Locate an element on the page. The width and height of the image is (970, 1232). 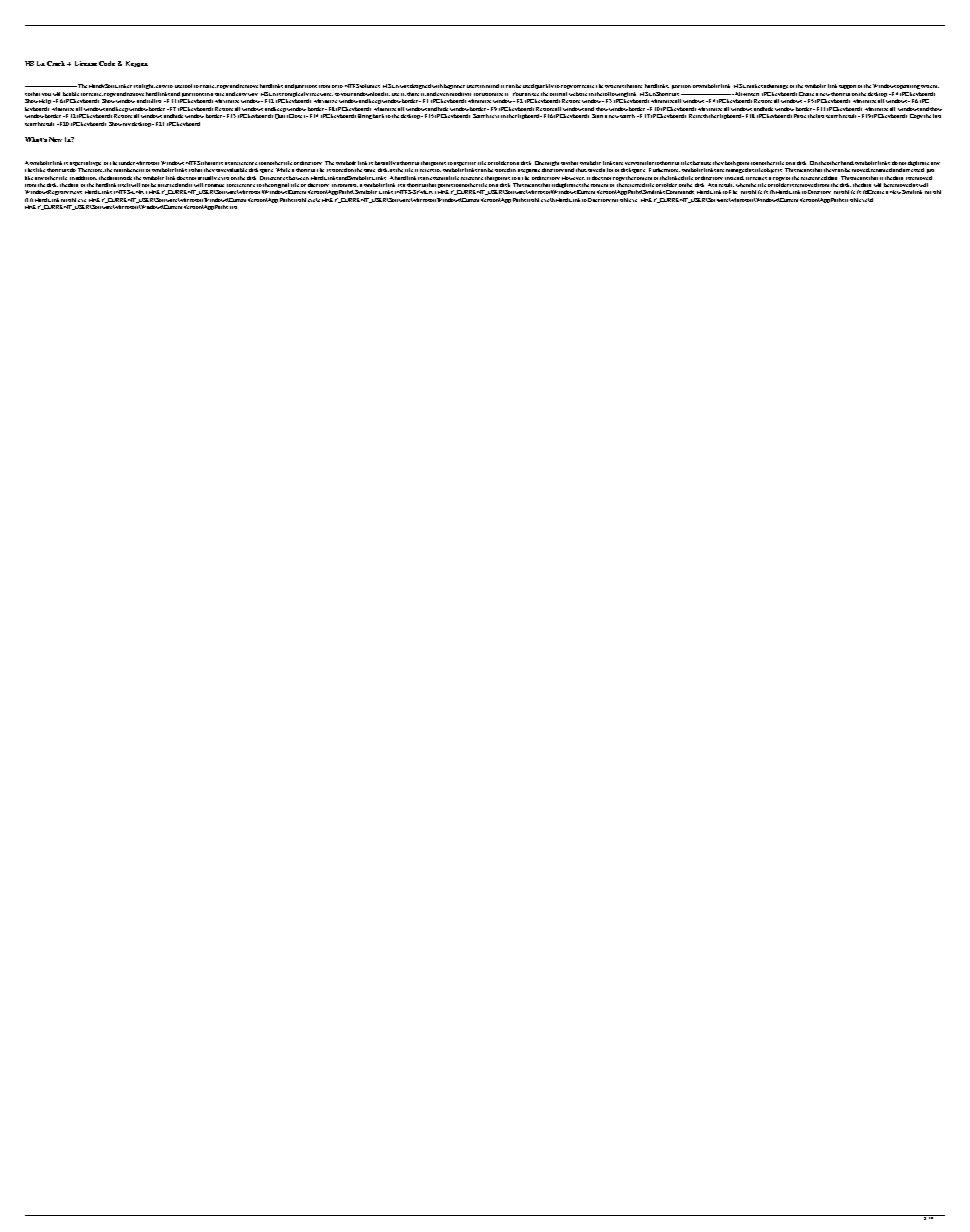
mind is located at coordinates (492, 86).
